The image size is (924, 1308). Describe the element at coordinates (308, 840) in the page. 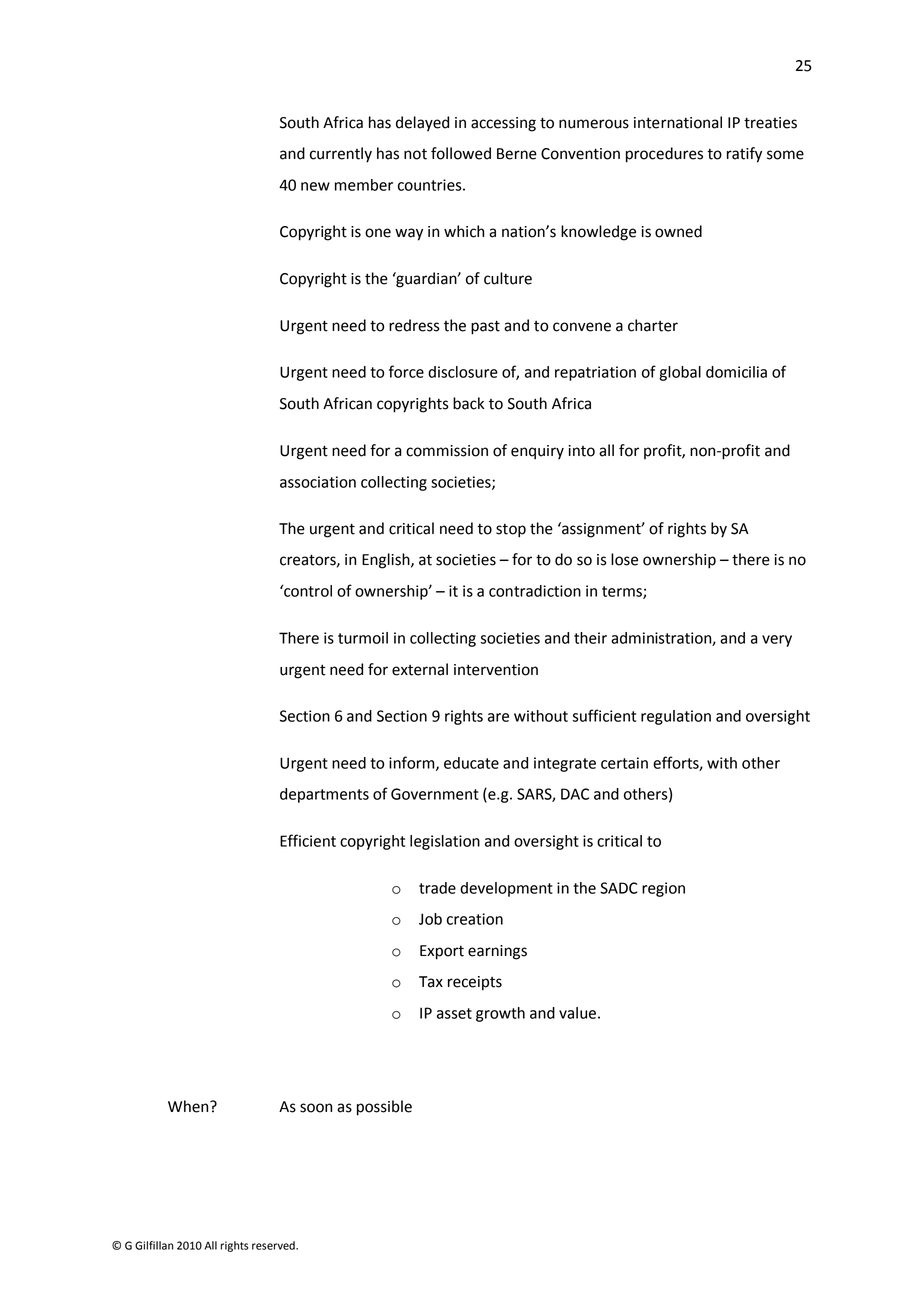

I see `Efficient` at that location.
